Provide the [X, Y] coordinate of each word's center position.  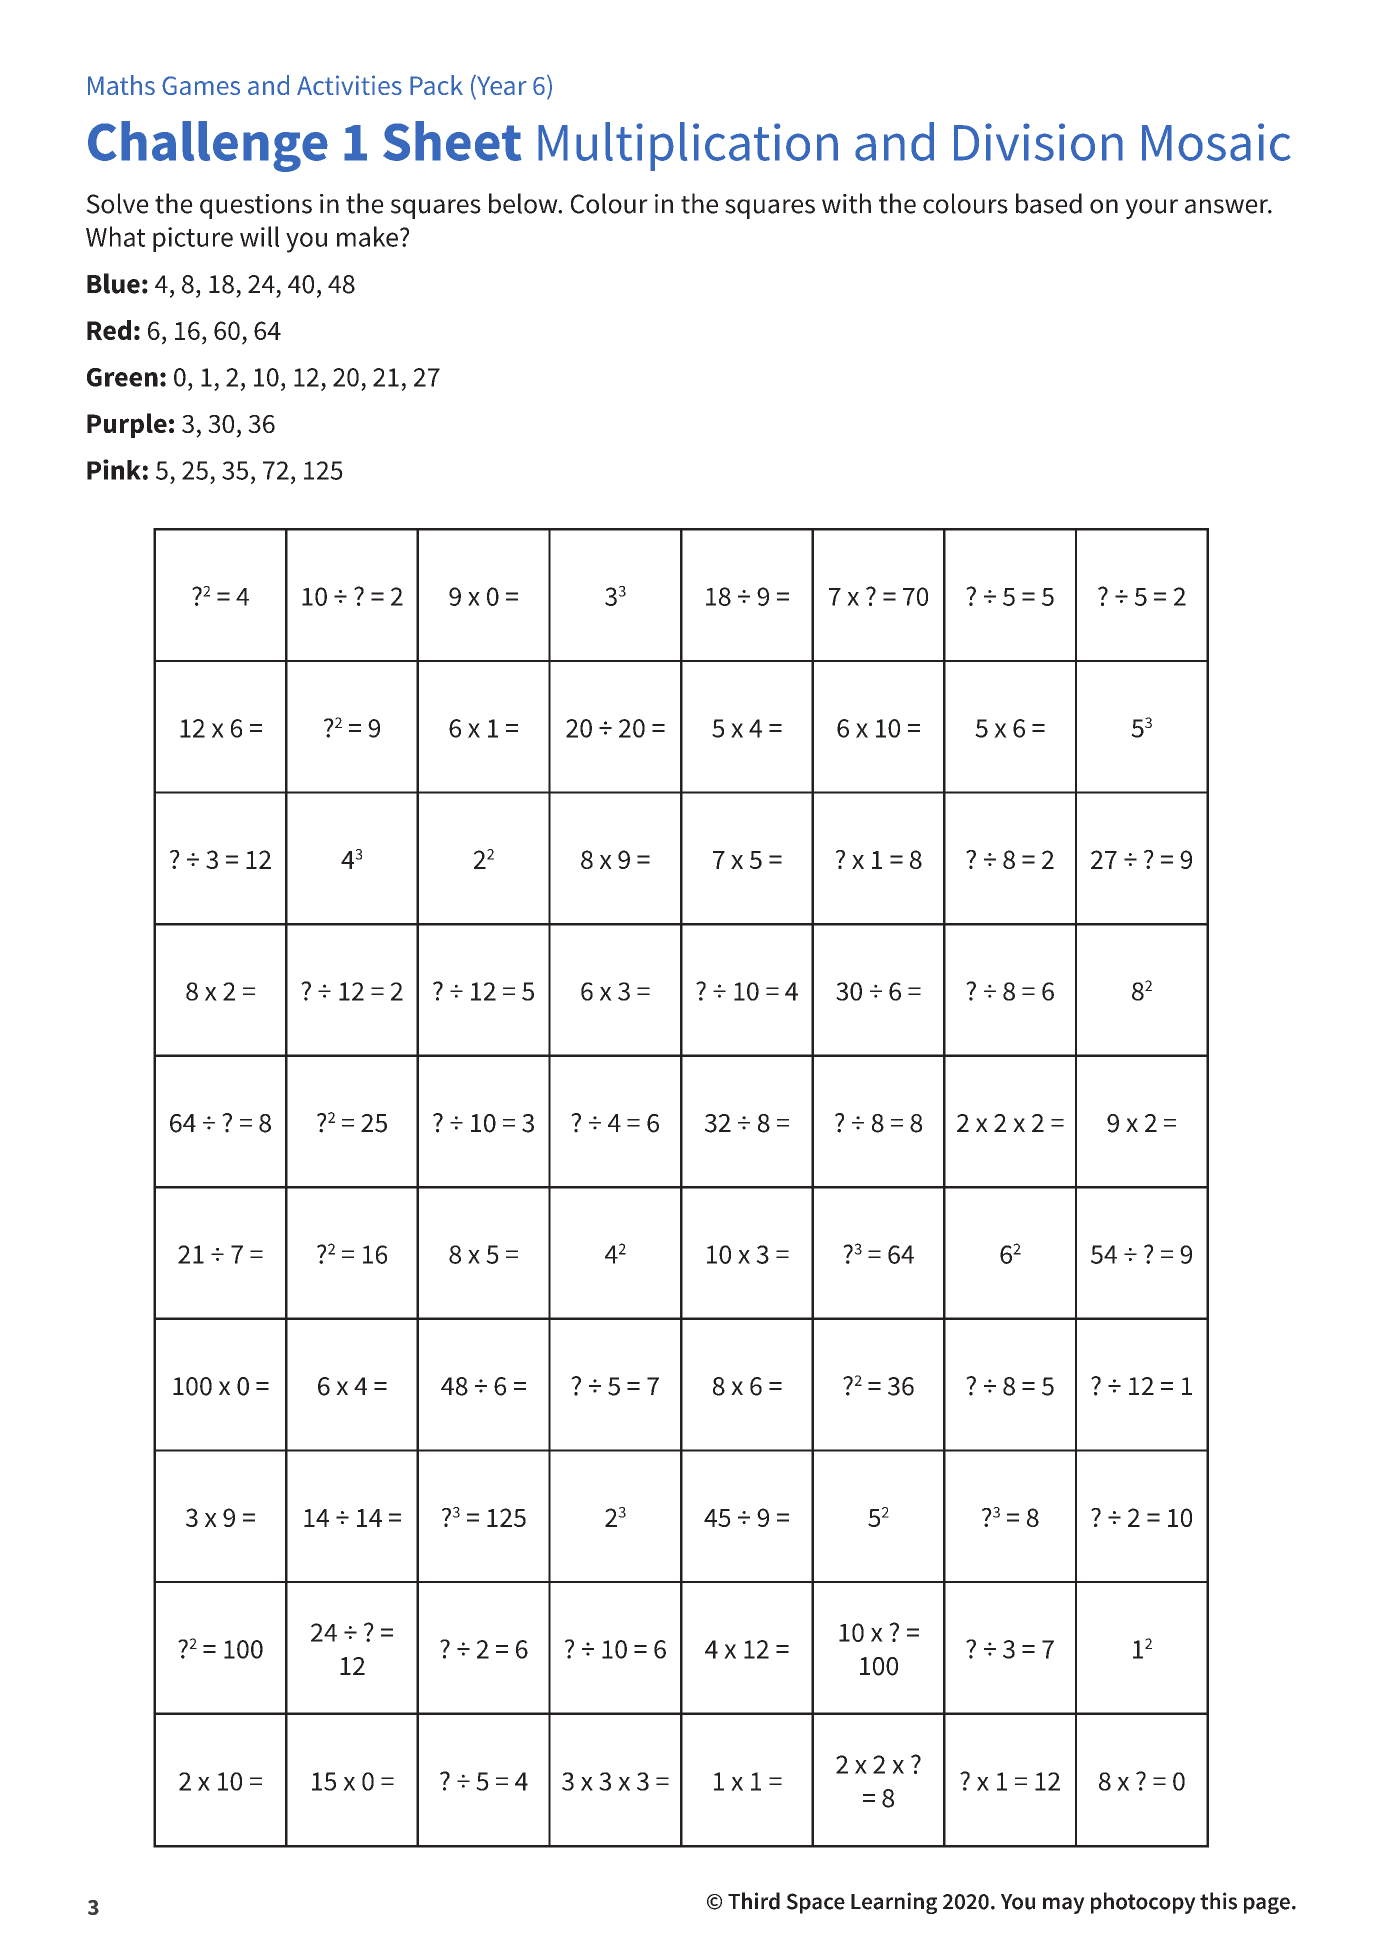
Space [815, 1903]
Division [1038, 142]
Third [754, 1901]
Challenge [208, 146]
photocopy [1143, 1903]
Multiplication [688, 146]
